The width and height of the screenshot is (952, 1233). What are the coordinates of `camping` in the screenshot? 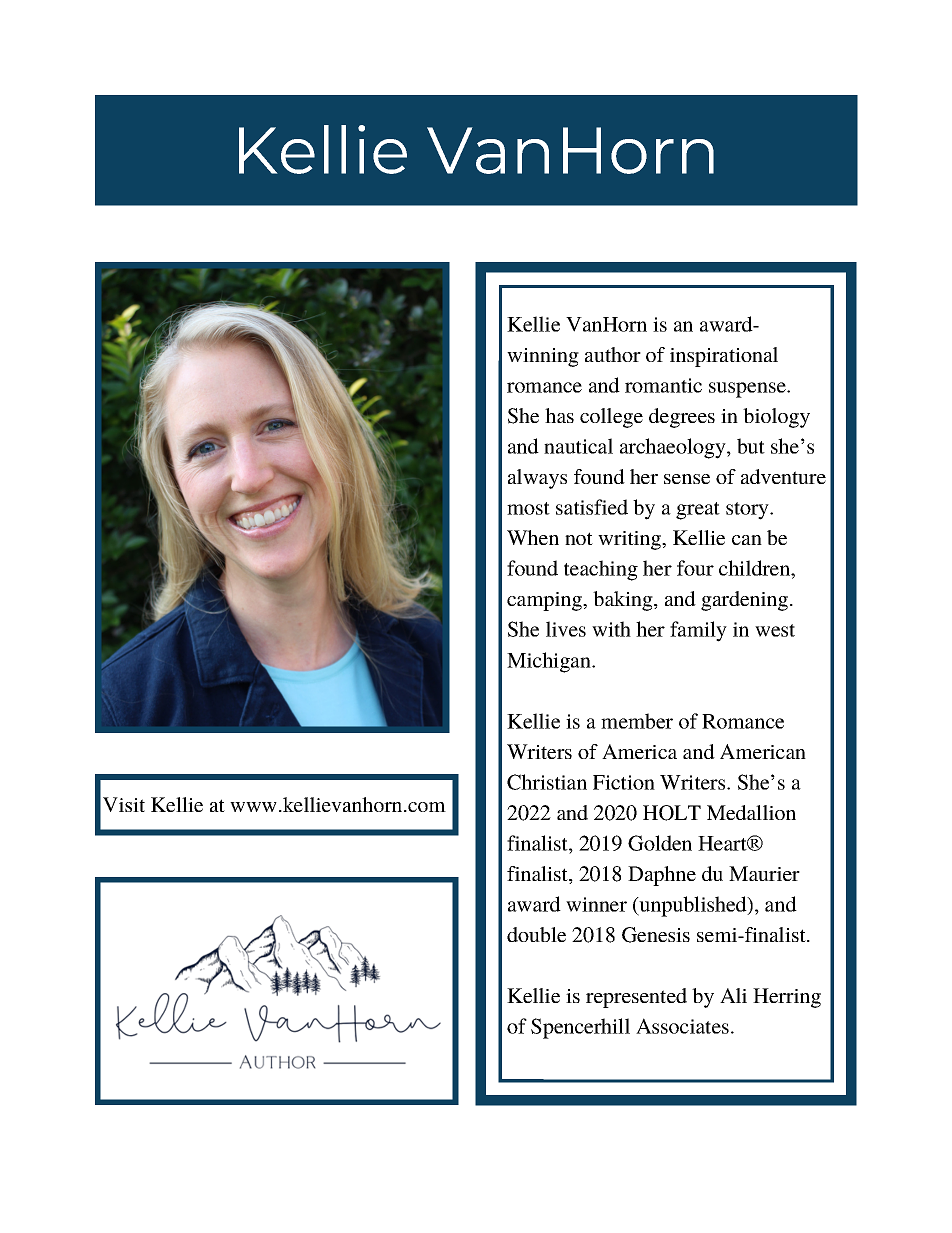 It's located at (545, 601).
